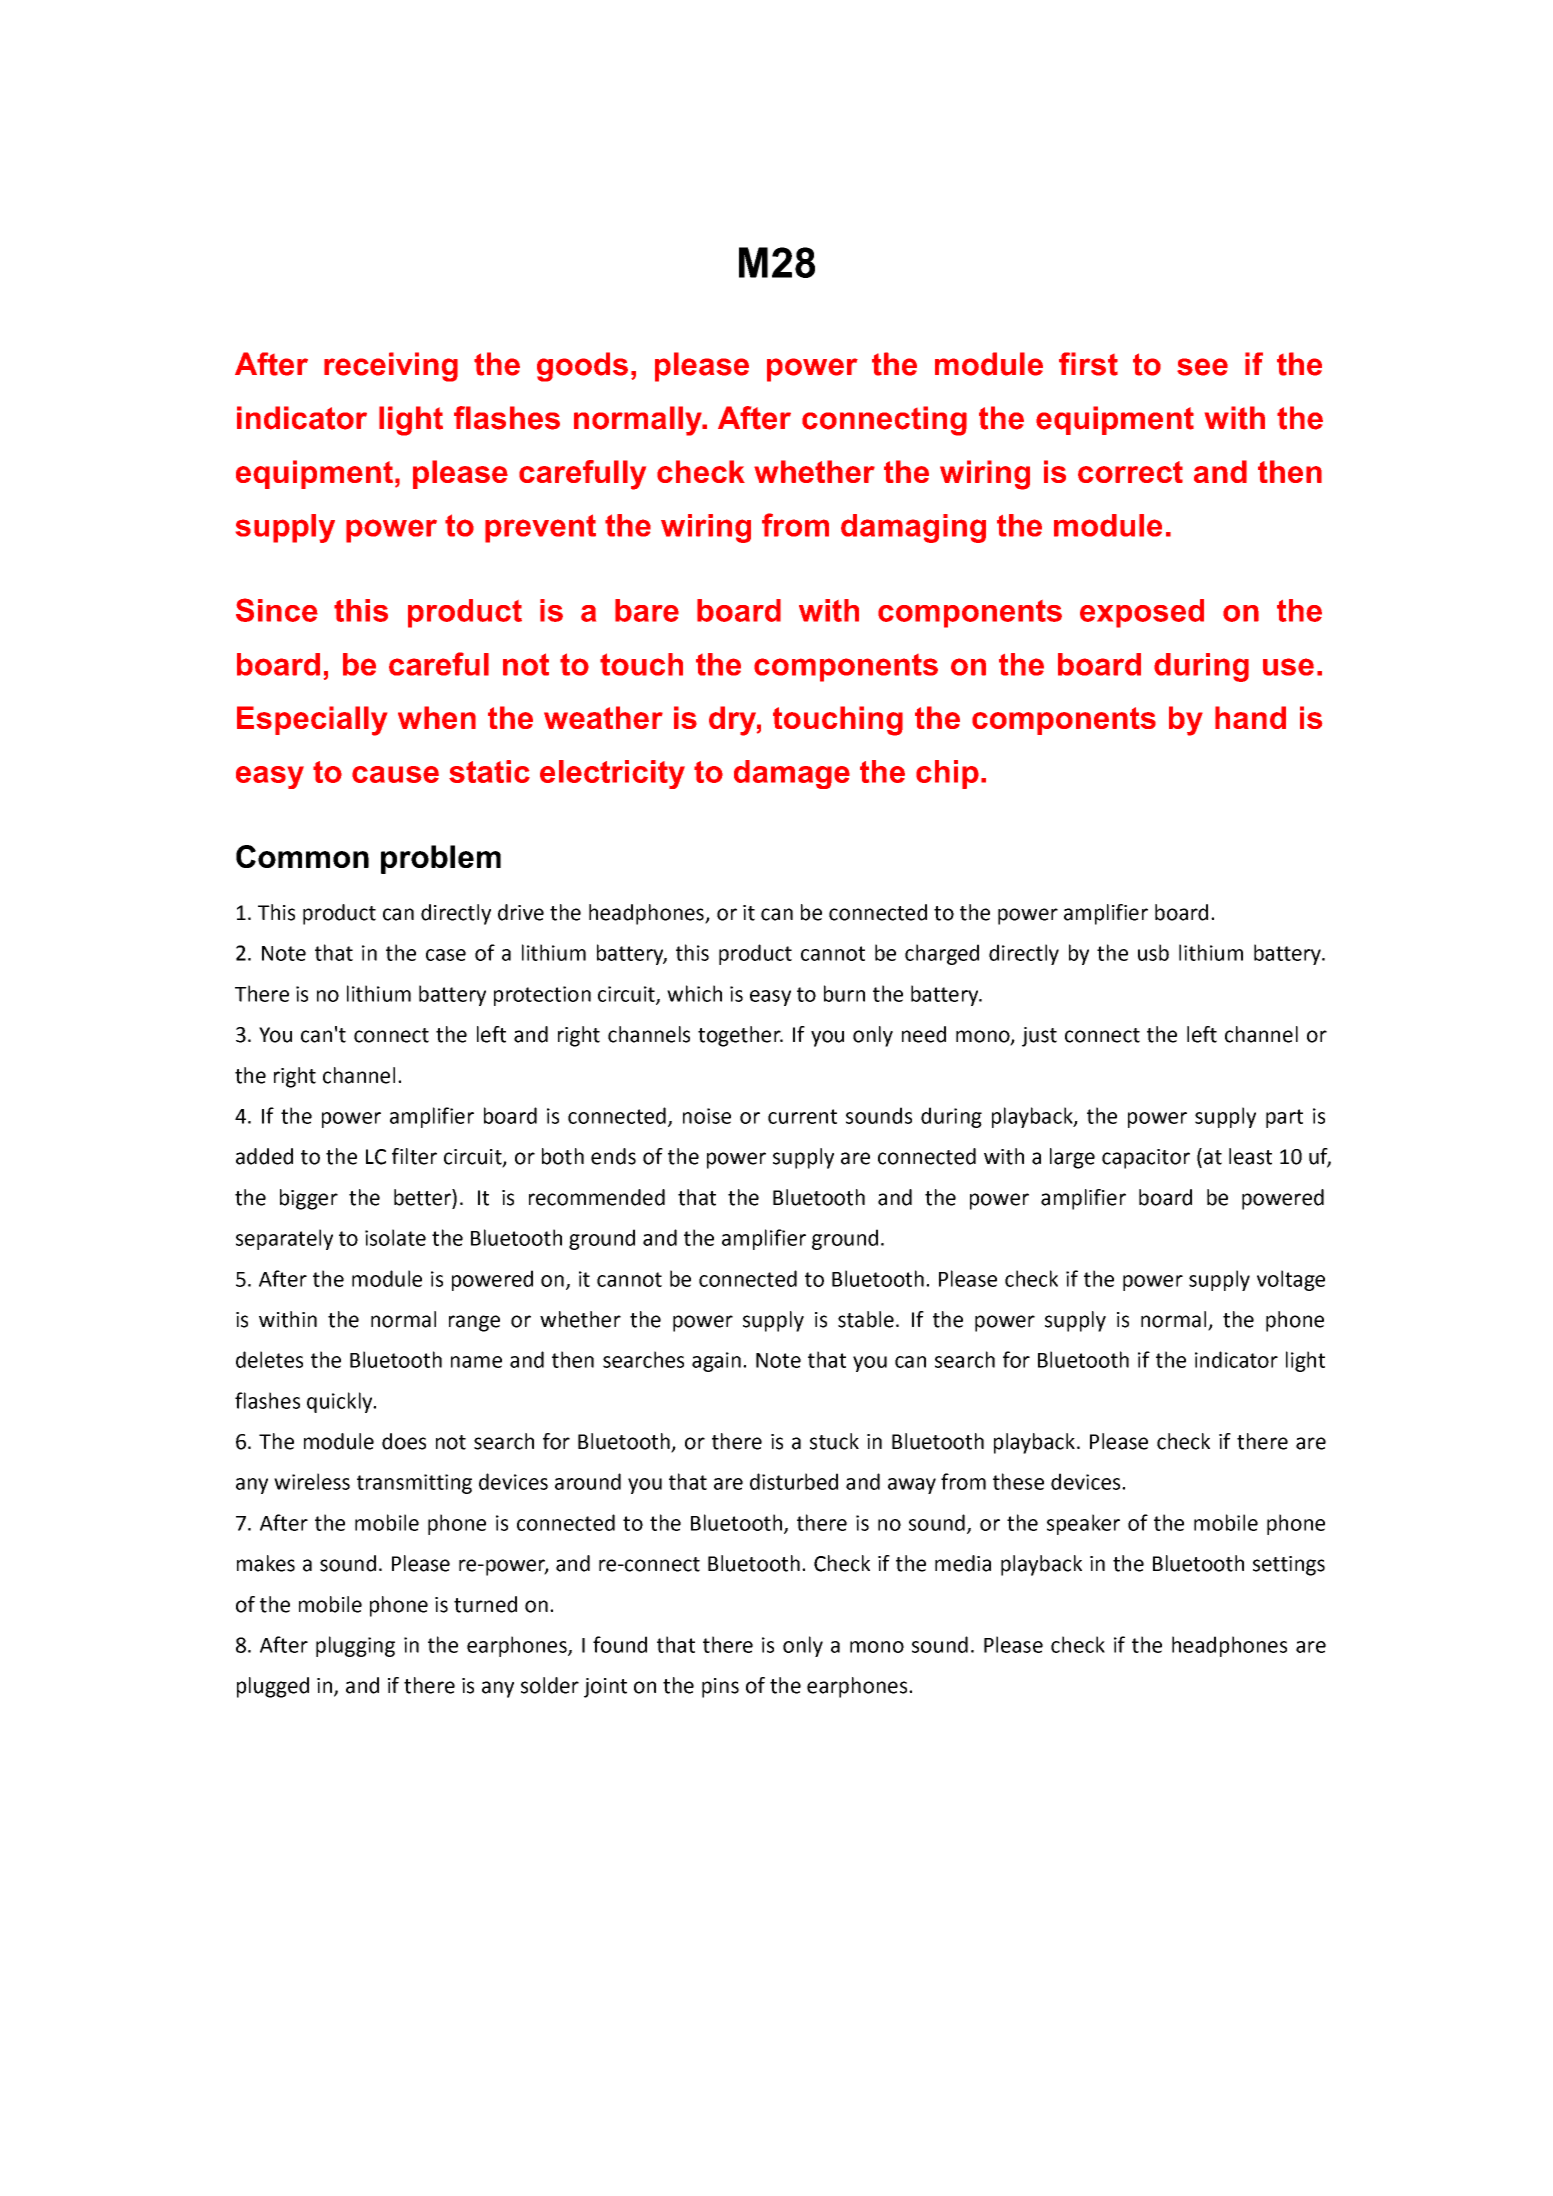 This screenshot has width=1553, height=2196. What do you see at coordinates (1153, 952) in the screenshot?
I see `usb` at bounding box center [1153, 952].
